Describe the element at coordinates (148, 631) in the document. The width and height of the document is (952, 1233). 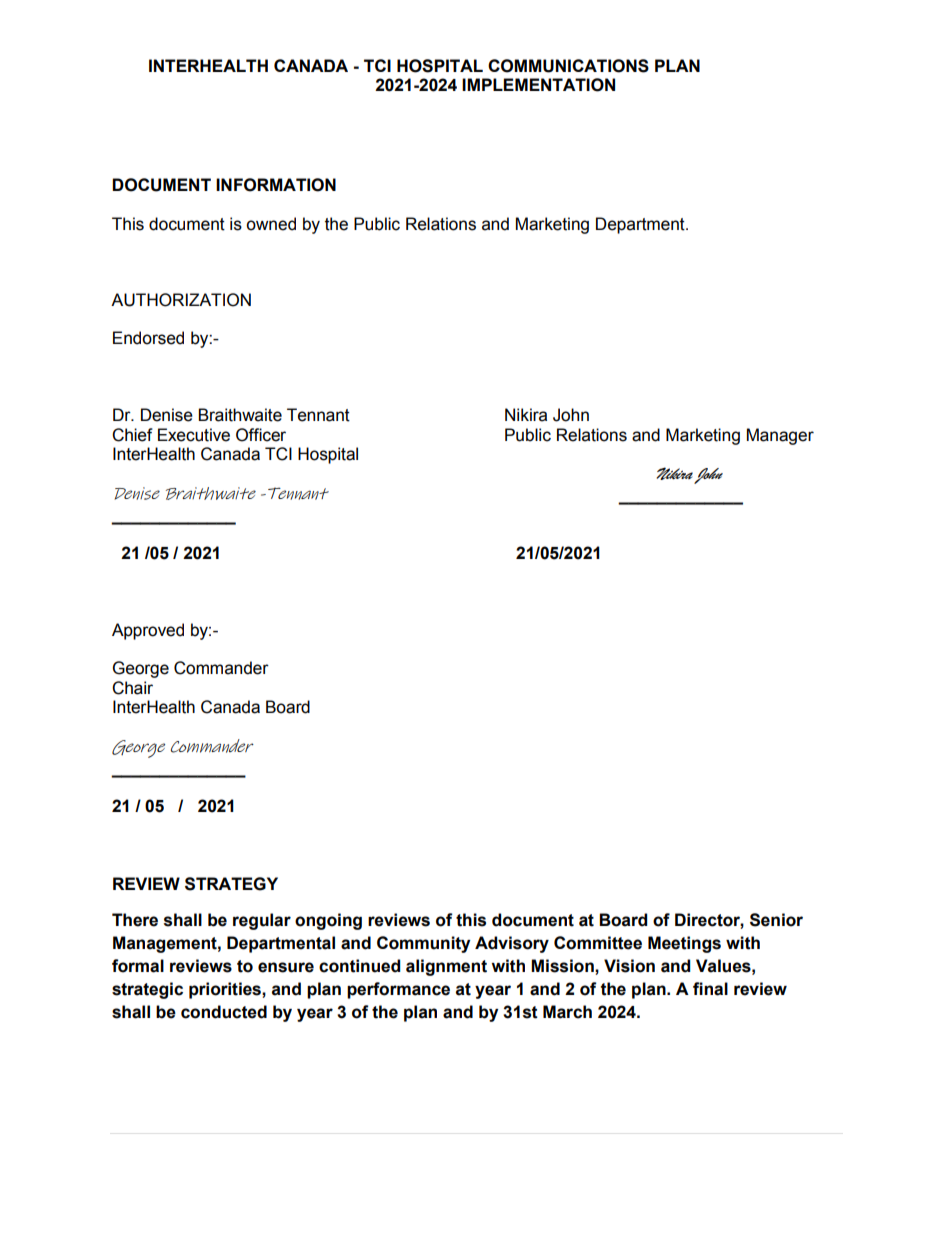
I see `Approved` at that location.
